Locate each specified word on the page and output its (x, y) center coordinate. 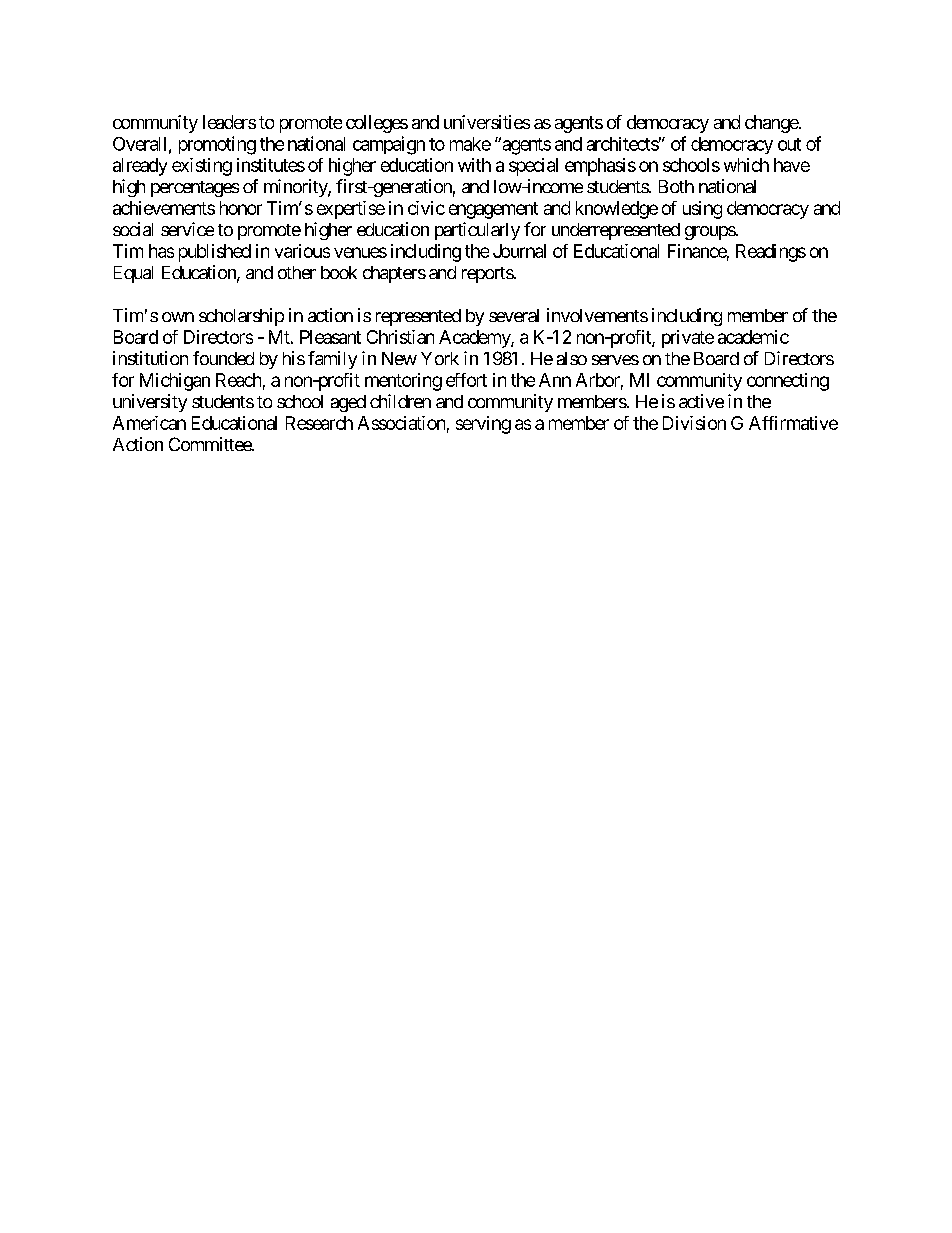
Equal (133, 274)
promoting (217, 145)
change (772, 124)
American (149, 423)
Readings (771, 253)
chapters (394, 274)
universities (487, 122)
